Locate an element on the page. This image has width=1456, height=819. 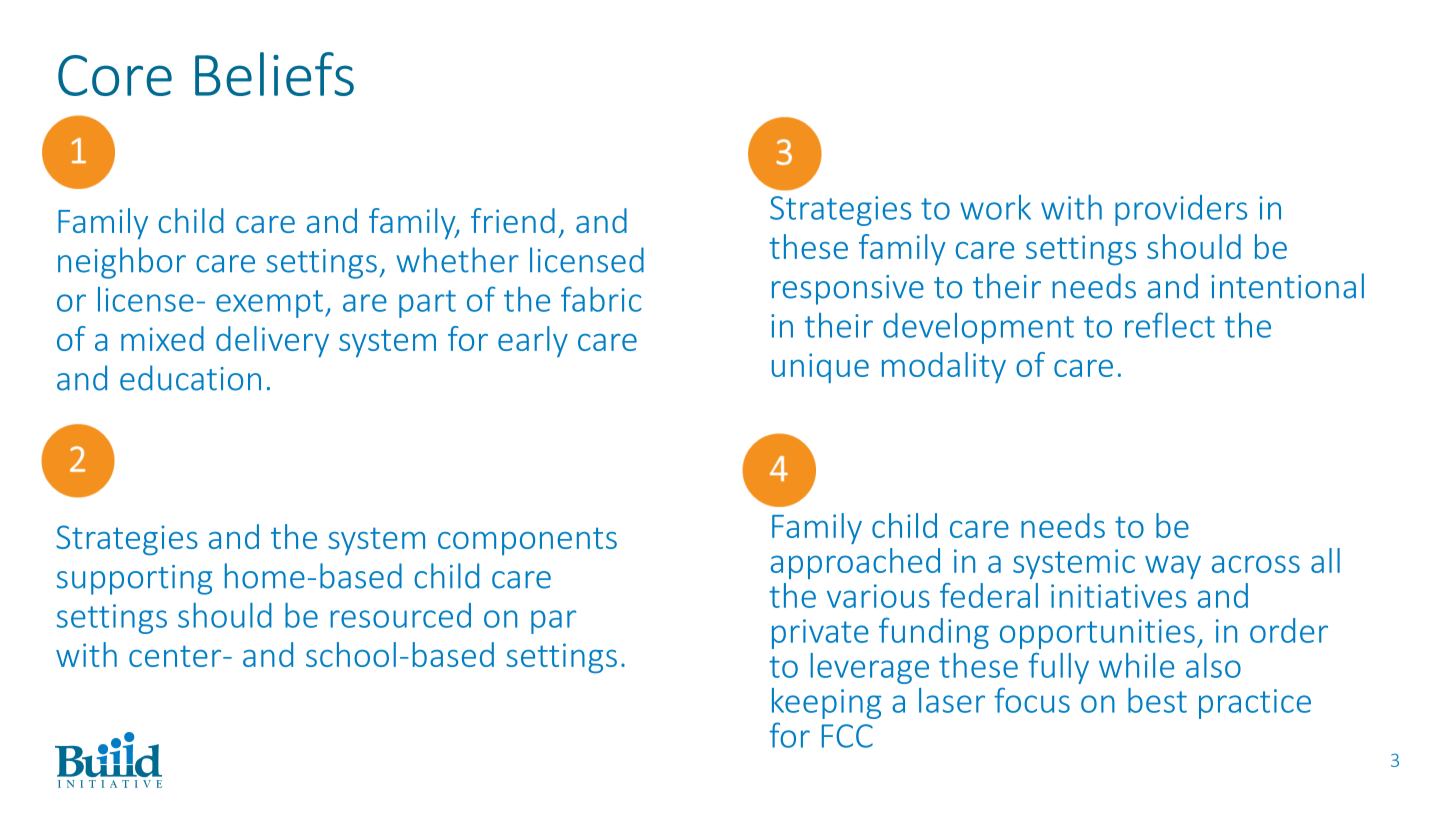
providers is located at coordinates (1181, 210).
